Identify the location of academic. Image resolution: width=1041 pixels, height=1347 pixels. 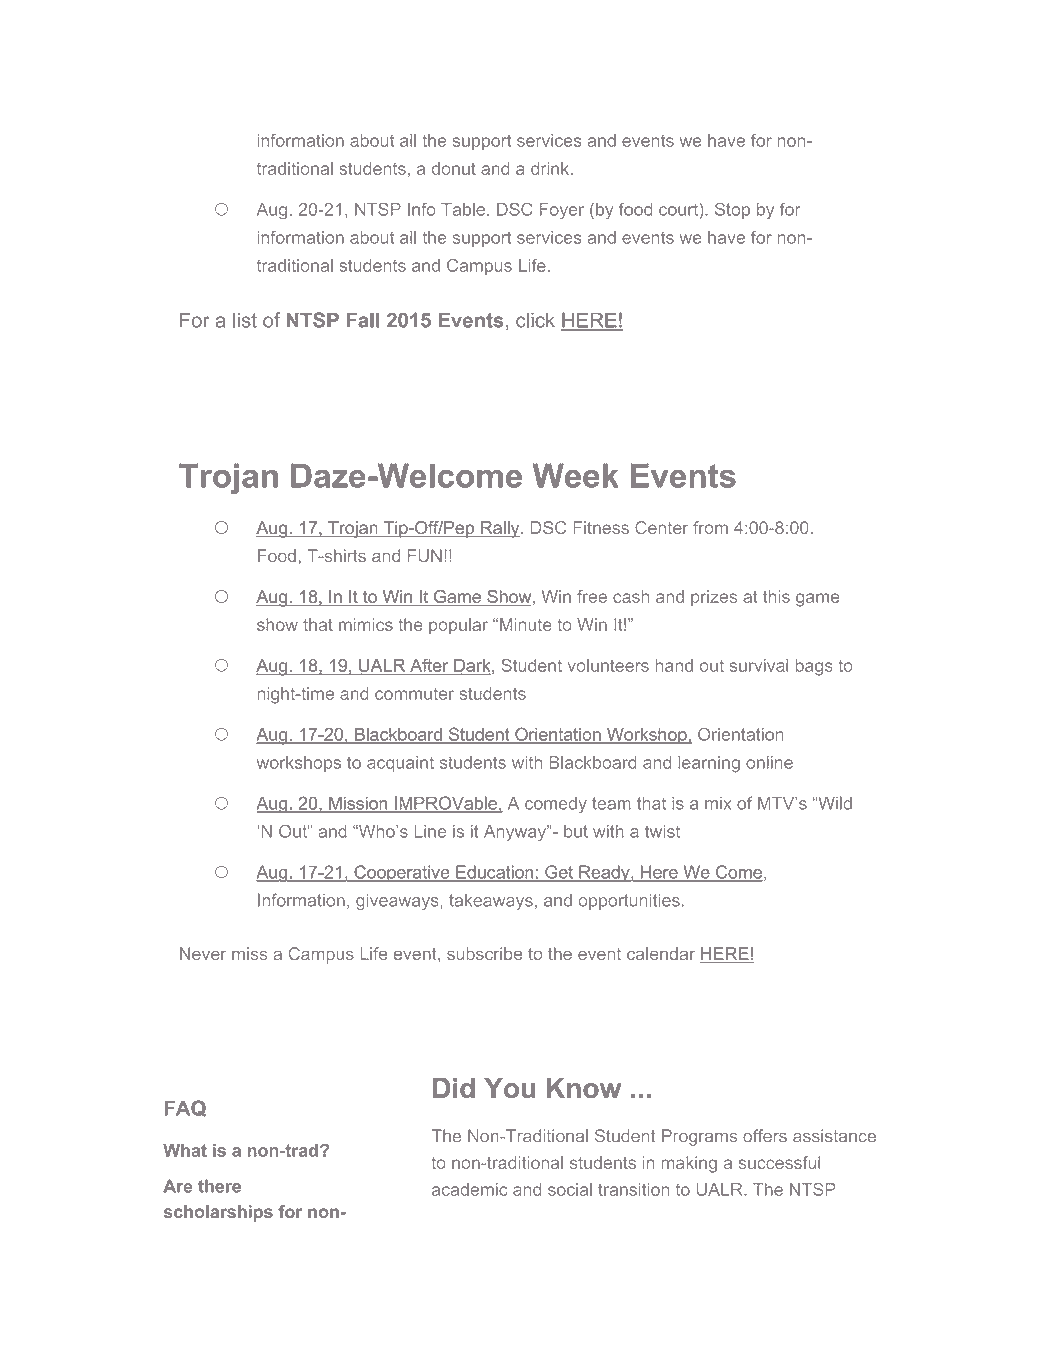
(469, 1189).
